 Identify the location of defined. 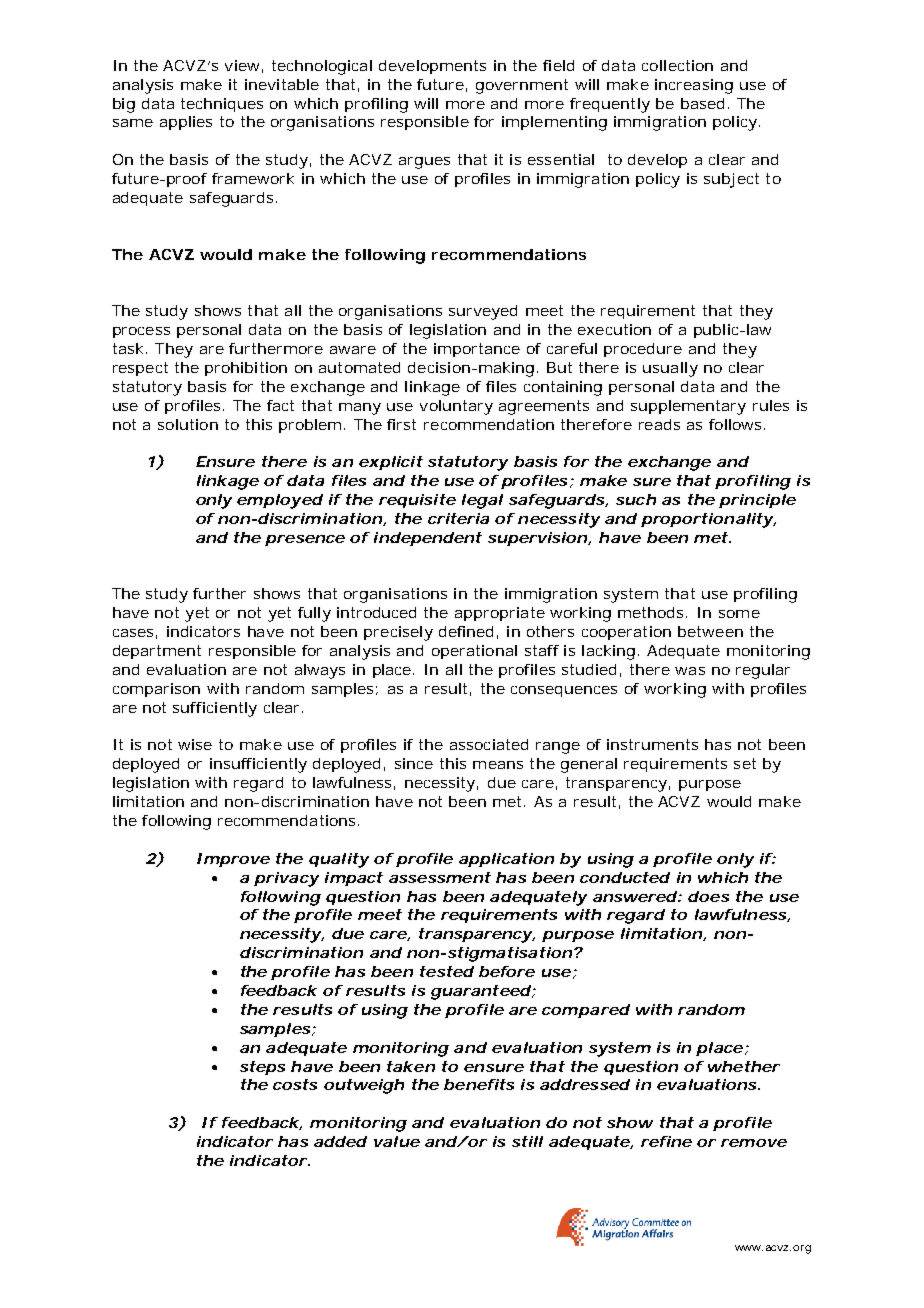
(466, 631).
